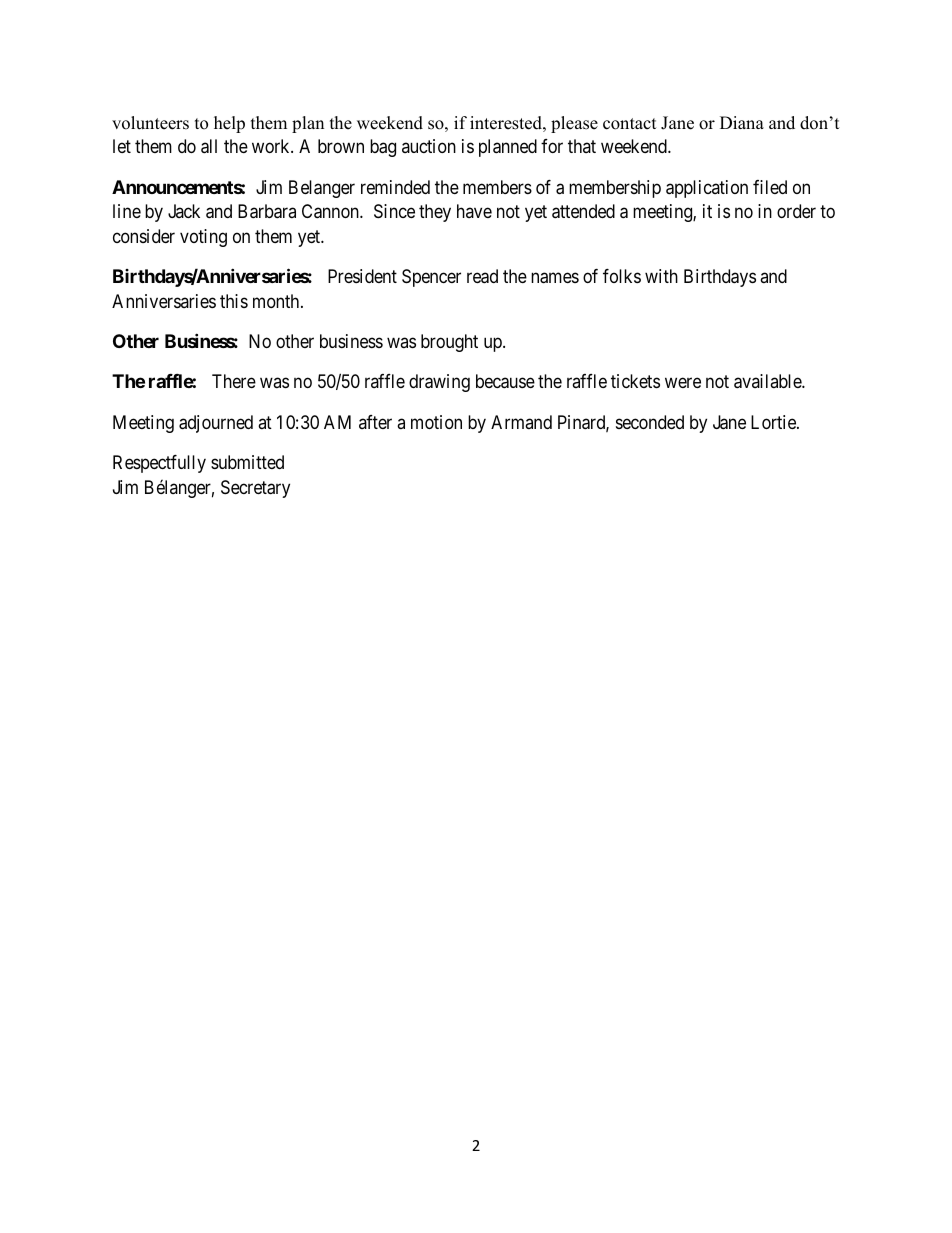 This page has height=1233, width=952. What do you see at coordinates (661, 276) in the page?
I see `with` at bounding box center [661, 276].
